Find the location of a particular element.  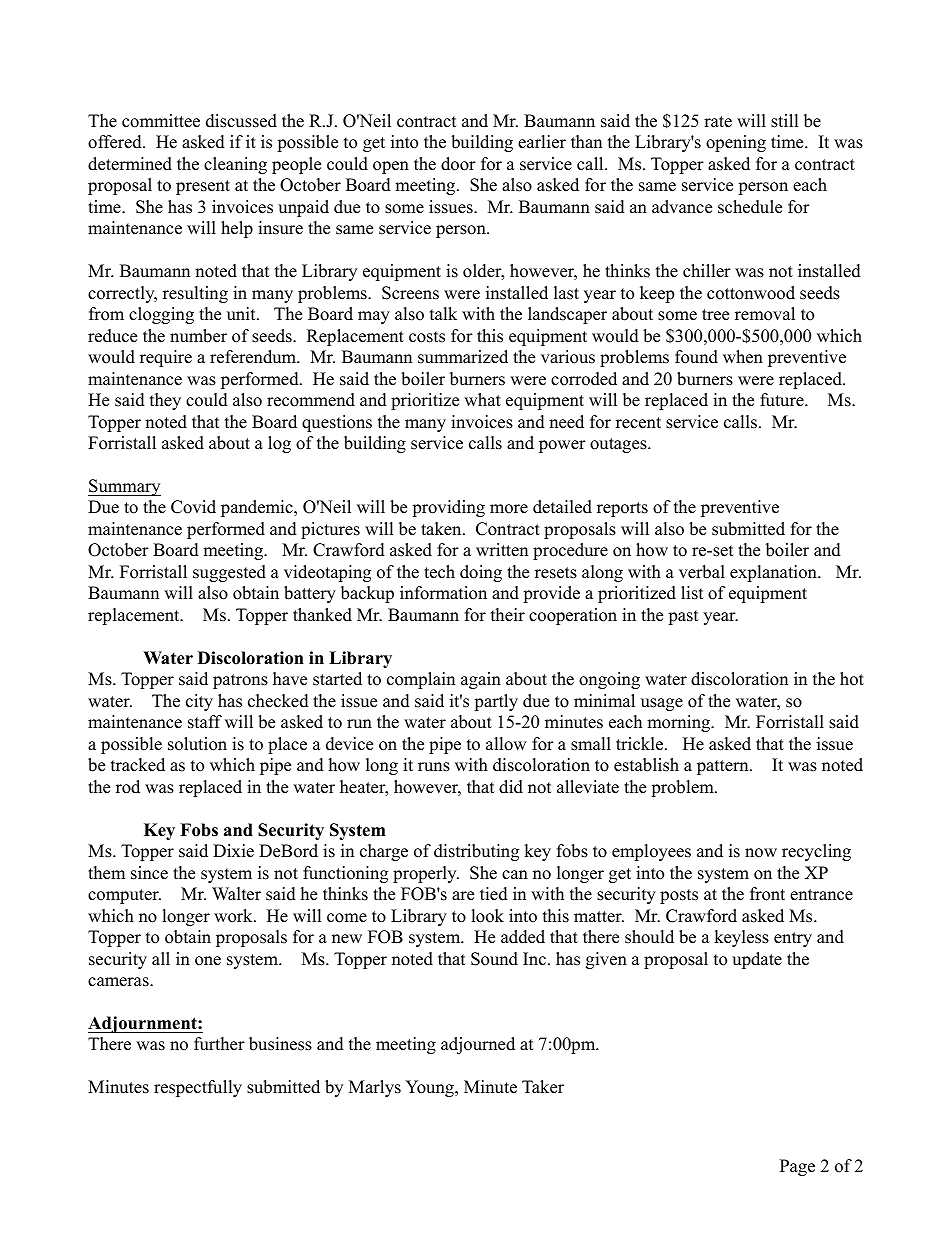

respectfully is located at coordinates (198, 1088).
